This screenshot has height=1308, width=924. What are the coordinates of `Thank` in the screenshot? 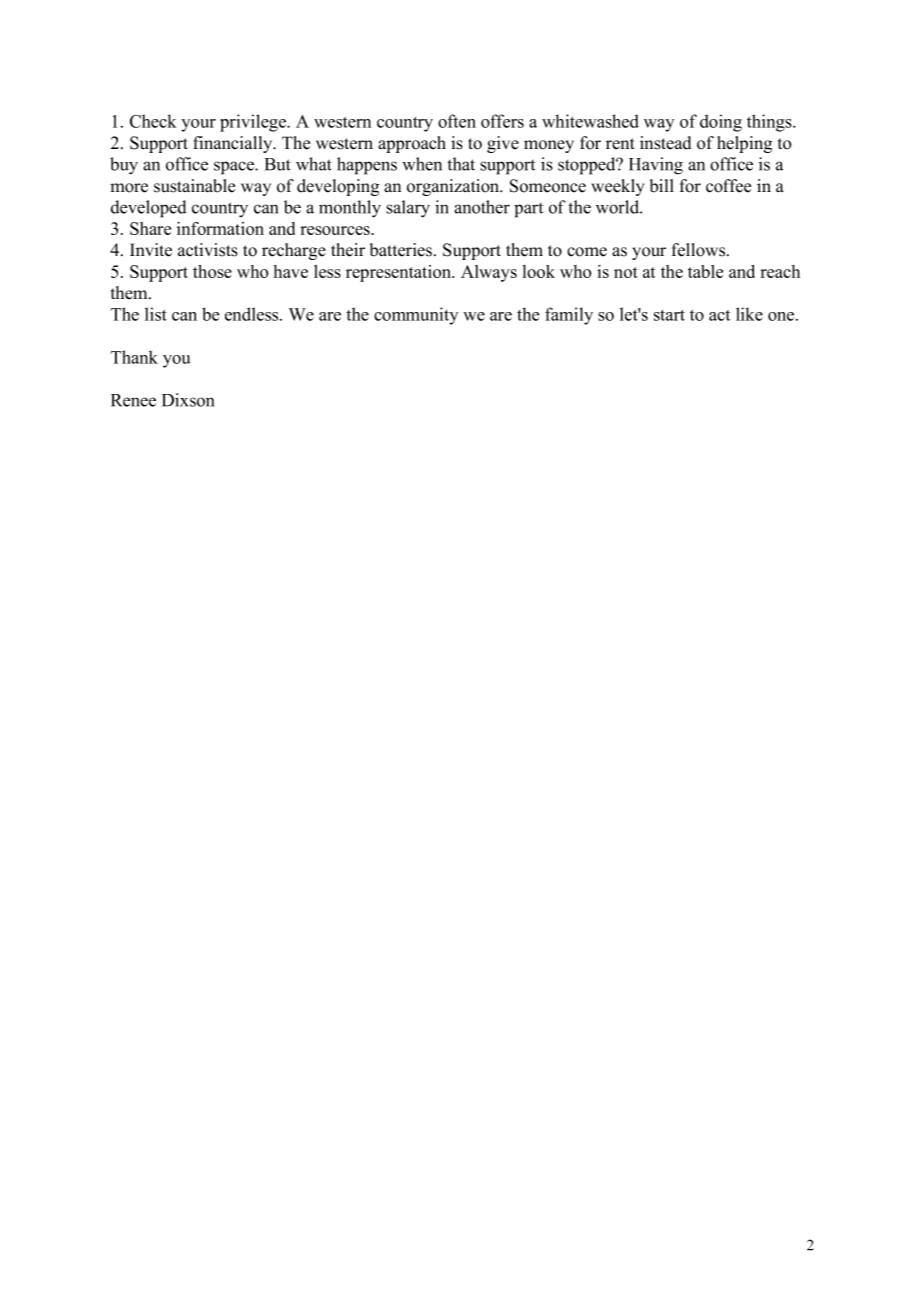 It's located at (134, 357).
